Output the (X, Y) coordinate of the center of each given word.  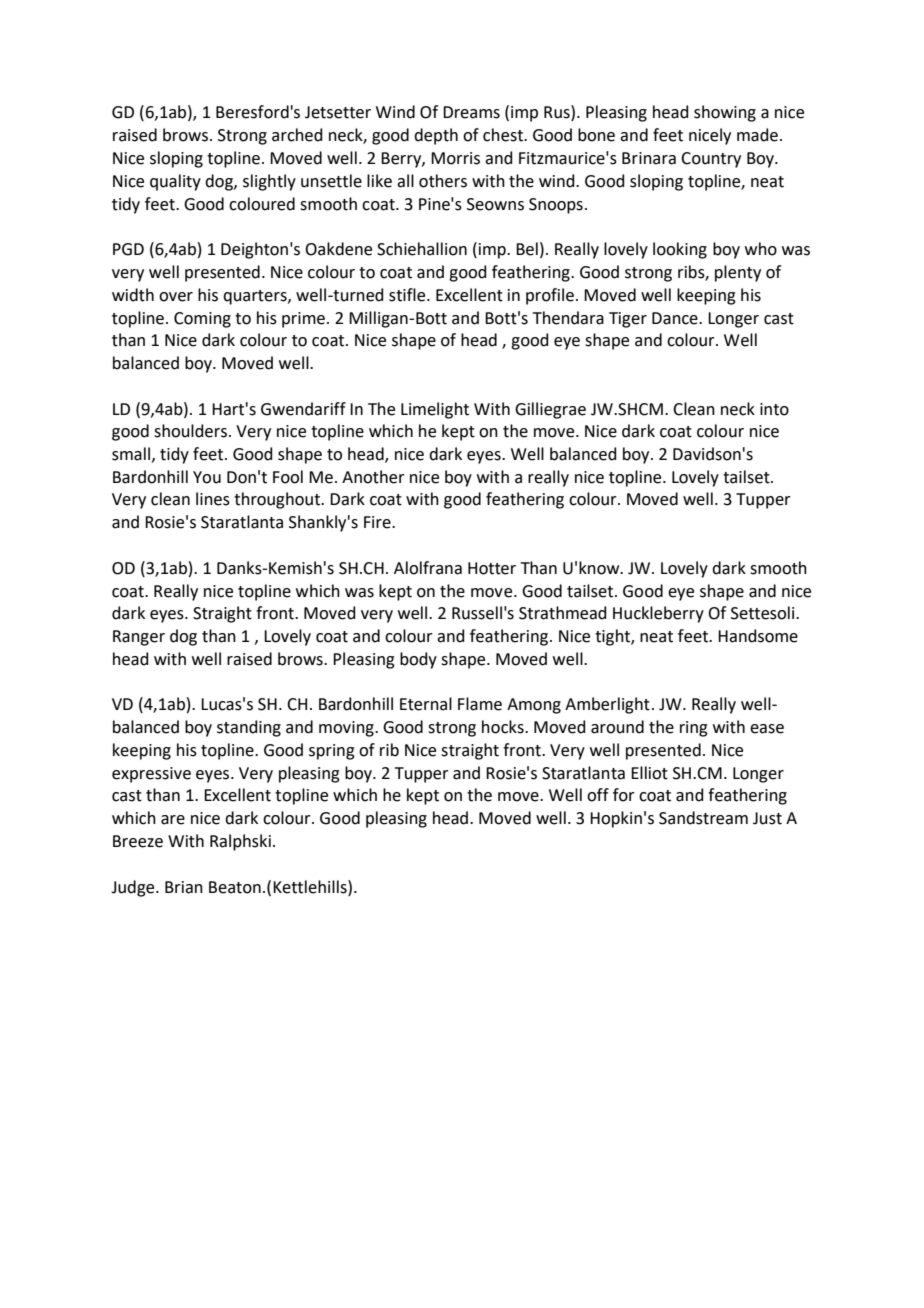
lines (213, 499)
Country (711, 160)
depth (436, 136)
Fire (378, 522)
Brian (184, 887)
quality (175, 182)
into (774, 409)
